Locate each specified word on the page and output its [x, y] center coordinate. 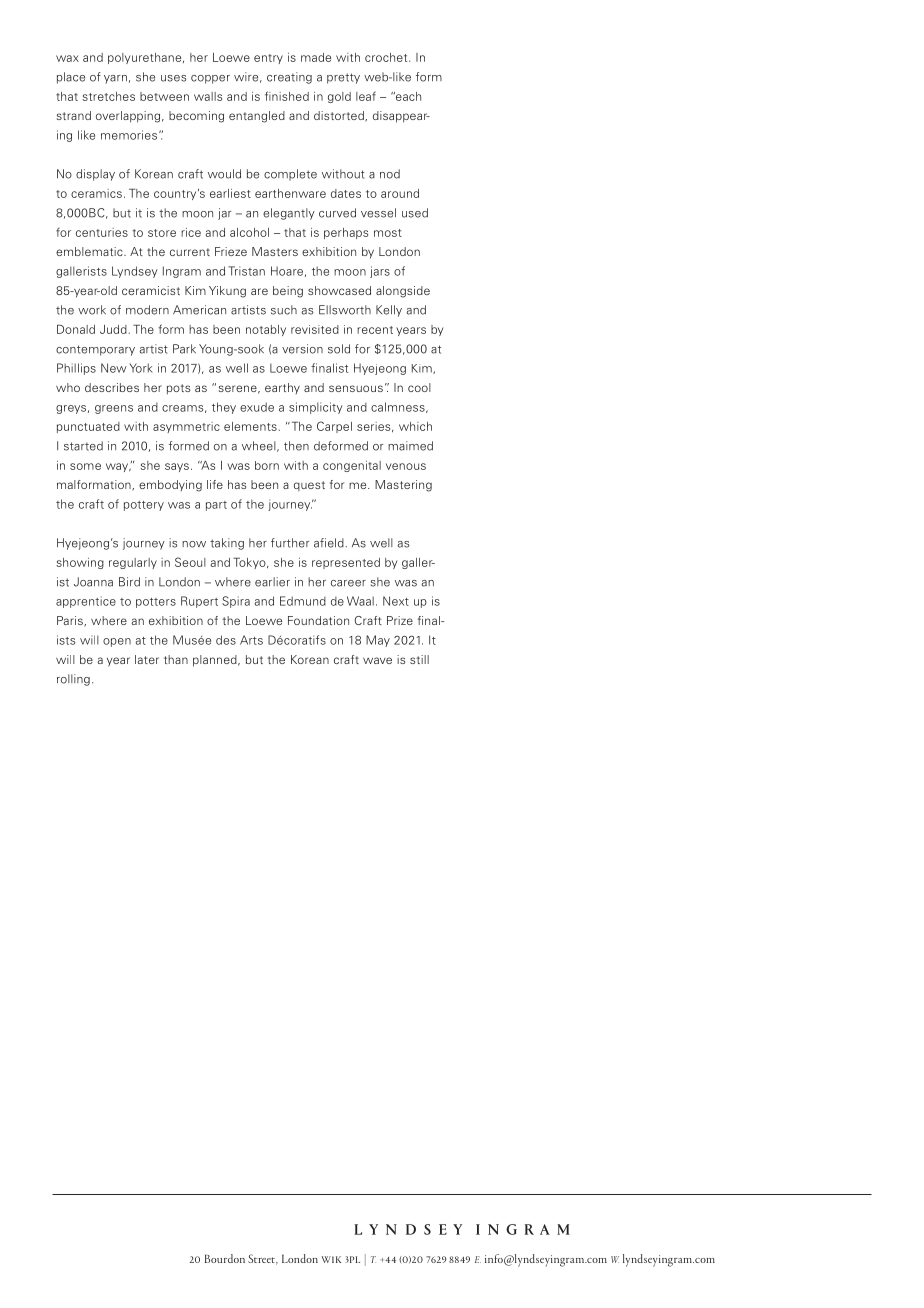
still [419, 659]
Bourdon [225, 1258]
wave [377, 660]
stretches [108, 96]
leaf [366, 96]
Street [263, 1259]
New [113, 368]
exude [257, 407]
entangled [257, 117]
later [147, 659]
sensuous [356, 388]
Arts [251, 640]
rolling [73, 680]
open [117, 642]
